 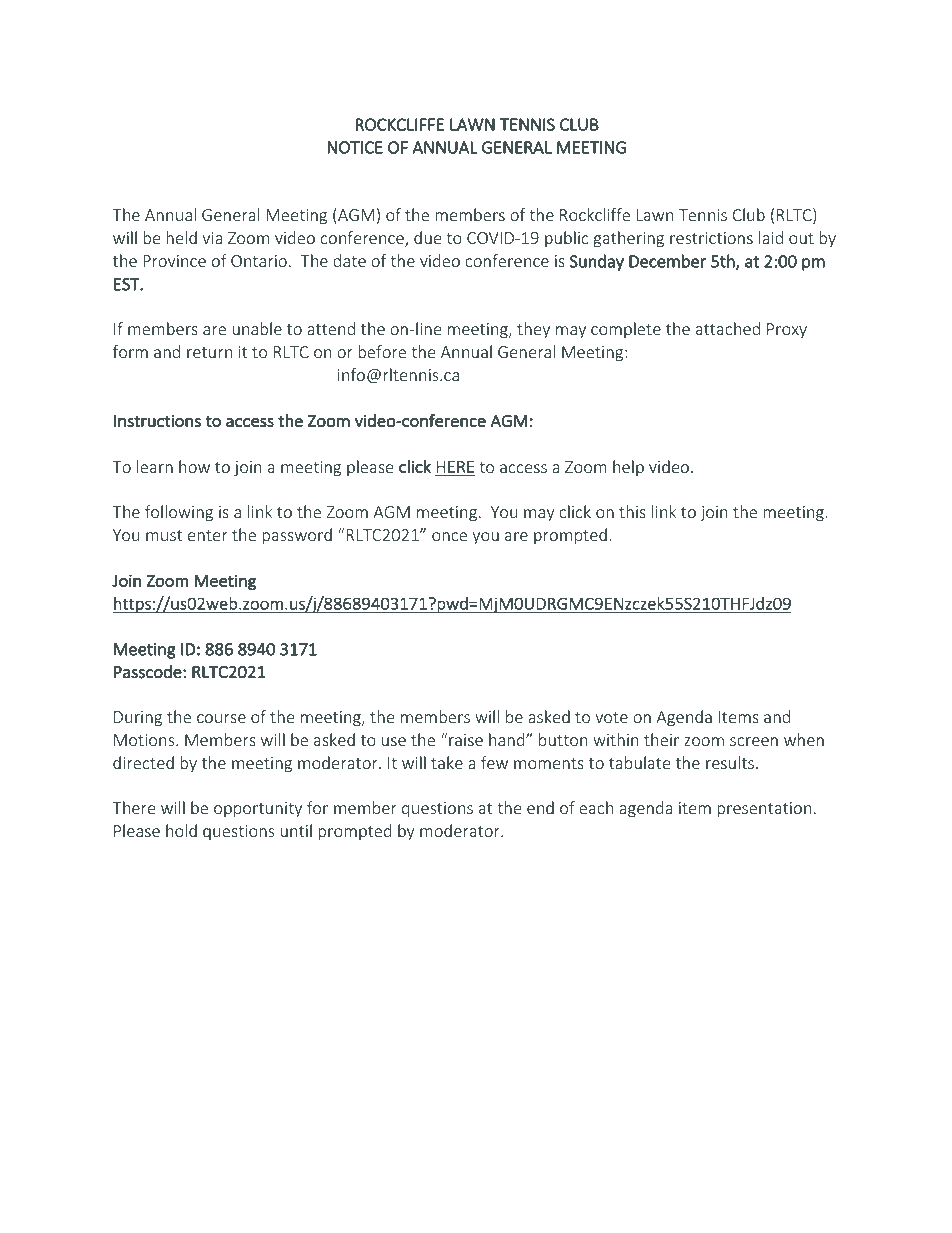 What do you see at coordinates (221, 718) in the image?
I see `course` at bounding box center [221, 718].
